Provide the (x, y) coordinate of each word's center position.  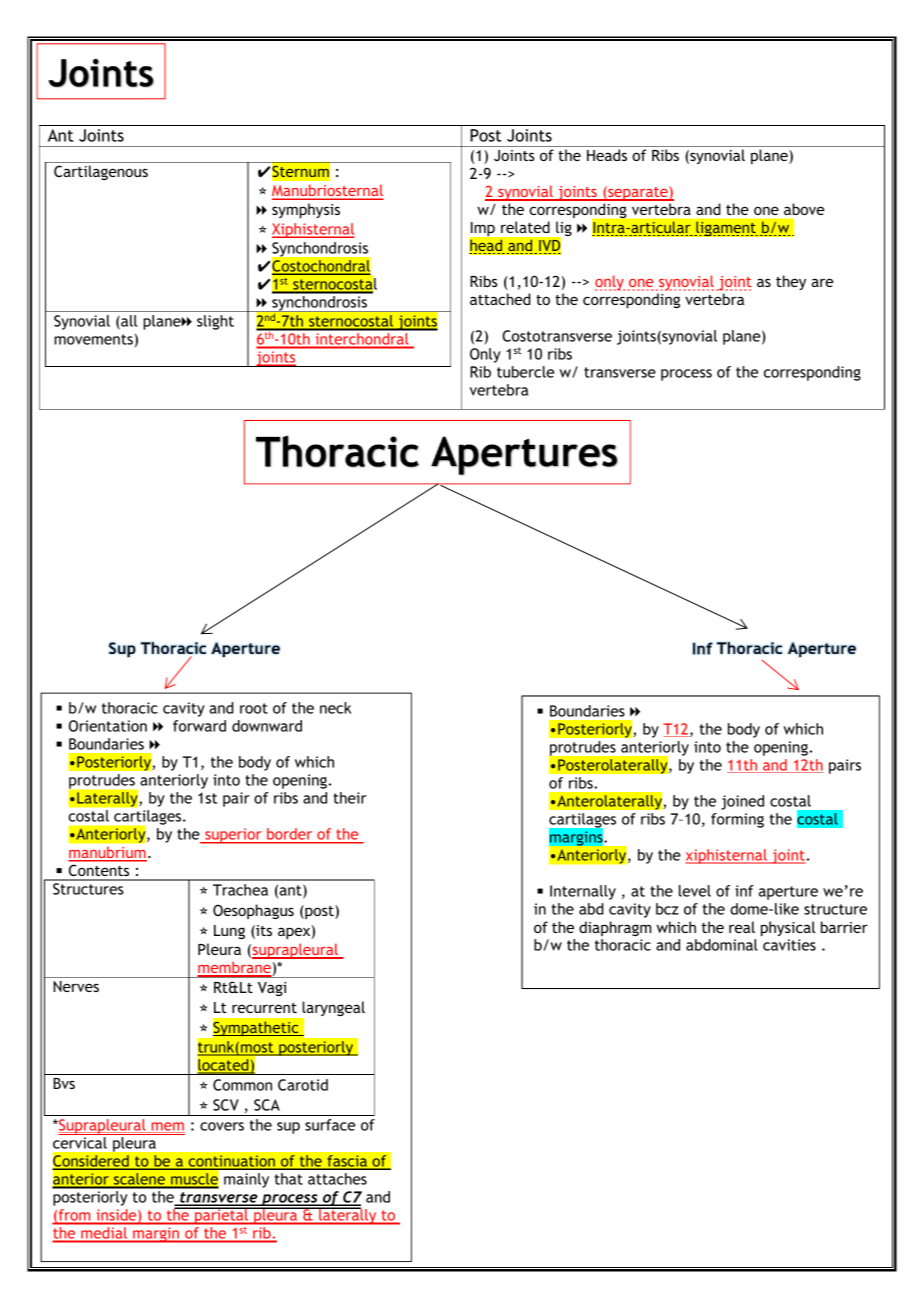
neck (335, 708)
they (791, 282)
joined (742, 802)
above (804, 209)
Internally (583, 892)
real (742, 927)
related (525, 227)
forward (199, 726)
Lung (229, 932)
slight (215, 322)
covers (222, 1126)
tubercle (525, 372)
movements (93, 339)
